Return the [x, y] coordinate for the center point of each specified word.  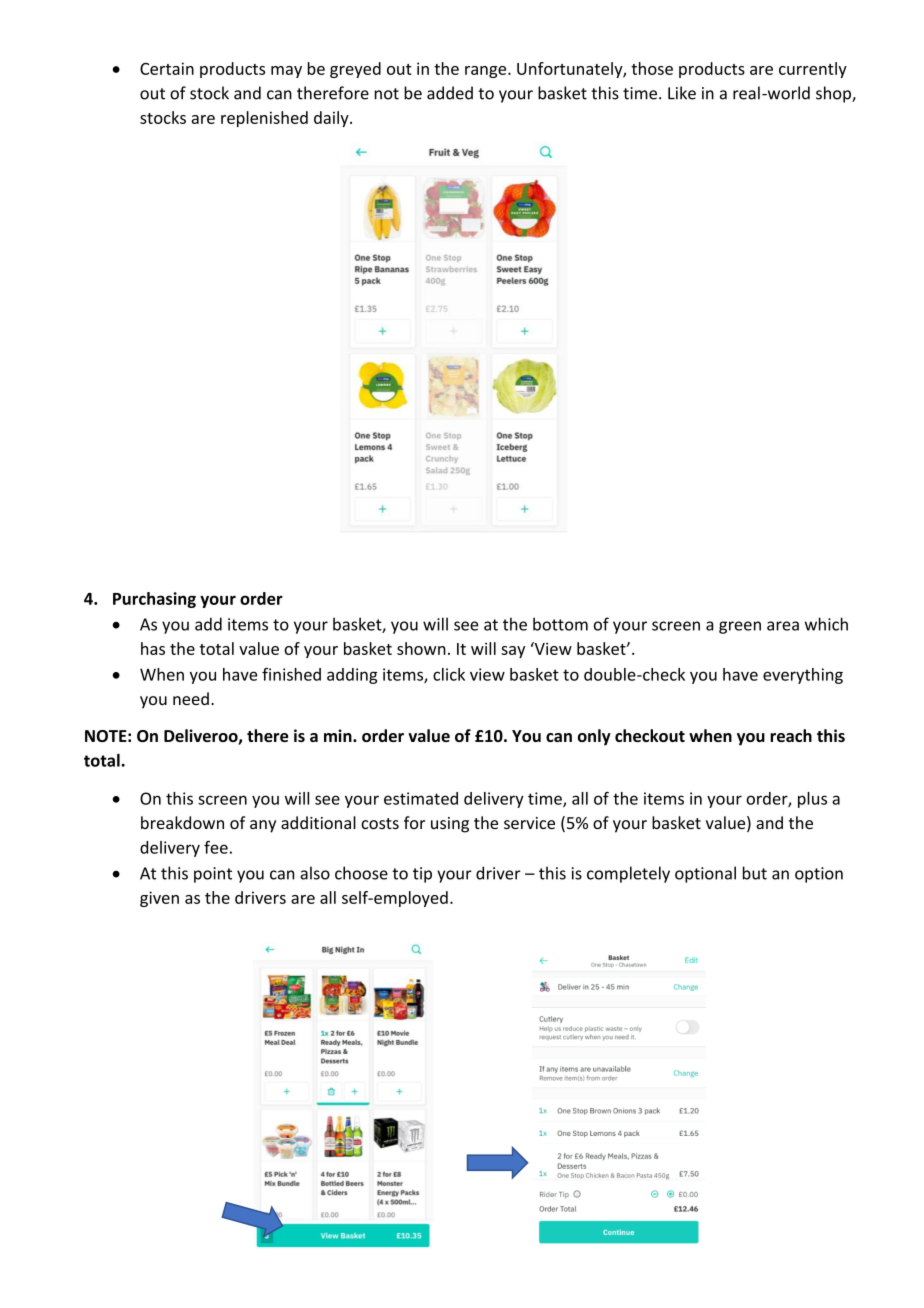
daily [332, 119]
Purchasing [154, 600]
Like [682, 93]
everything [803, 676]
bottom [560, 624]
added [450, 93]
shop [834, 94]
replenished [264, 119]
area [783, 626]
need [191, 698]
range [487, 72]
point [213, 875]
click [449, 674]
